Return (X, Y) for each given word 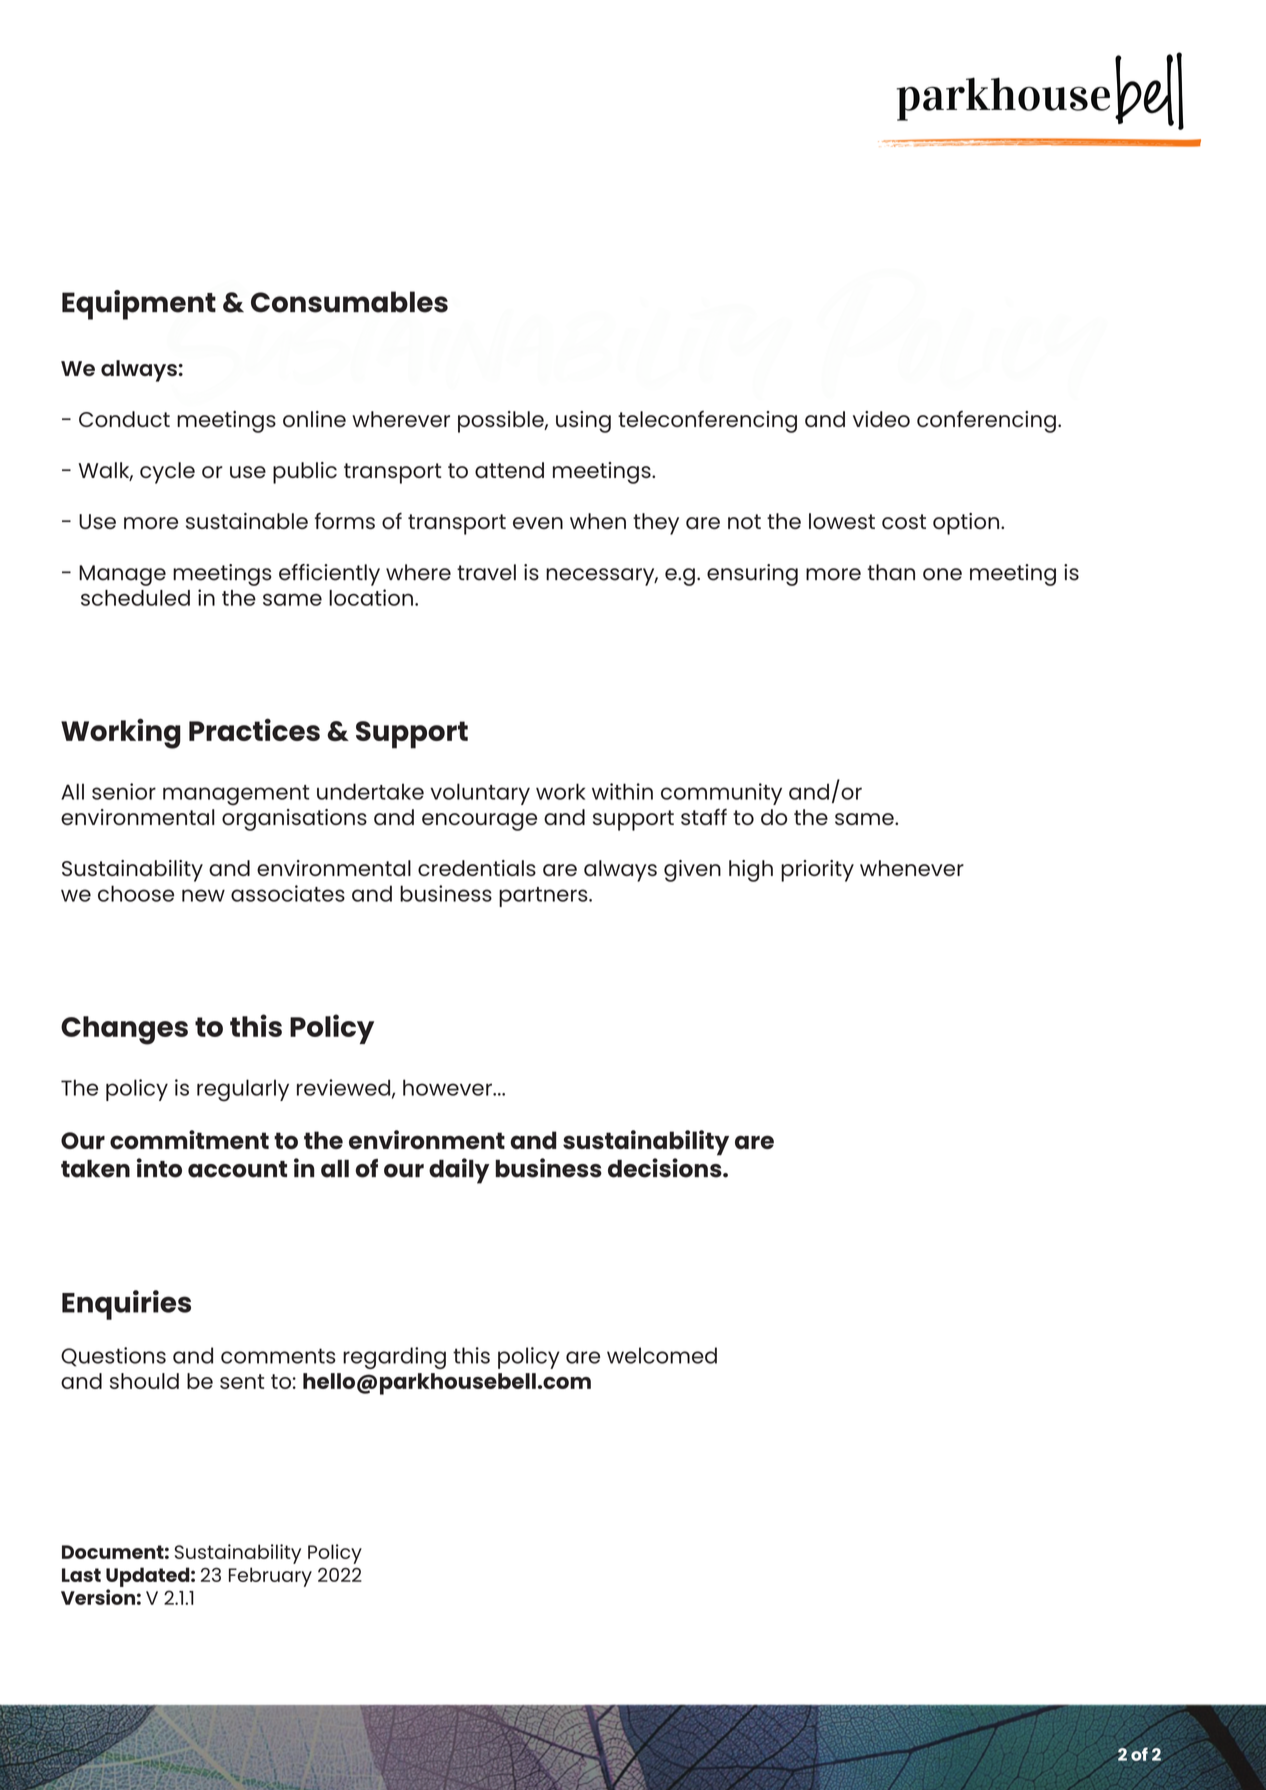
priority (817, 871)
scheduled (135, 598)
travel (486, 572)
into (159, 1168)
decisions (666, 1168)
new (203, 895)
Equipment (139, 305)
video (881, 419)
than (891, 572)
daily (459, 1171)
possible (502, 422)
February (270, 1577)
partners (544, 897)
